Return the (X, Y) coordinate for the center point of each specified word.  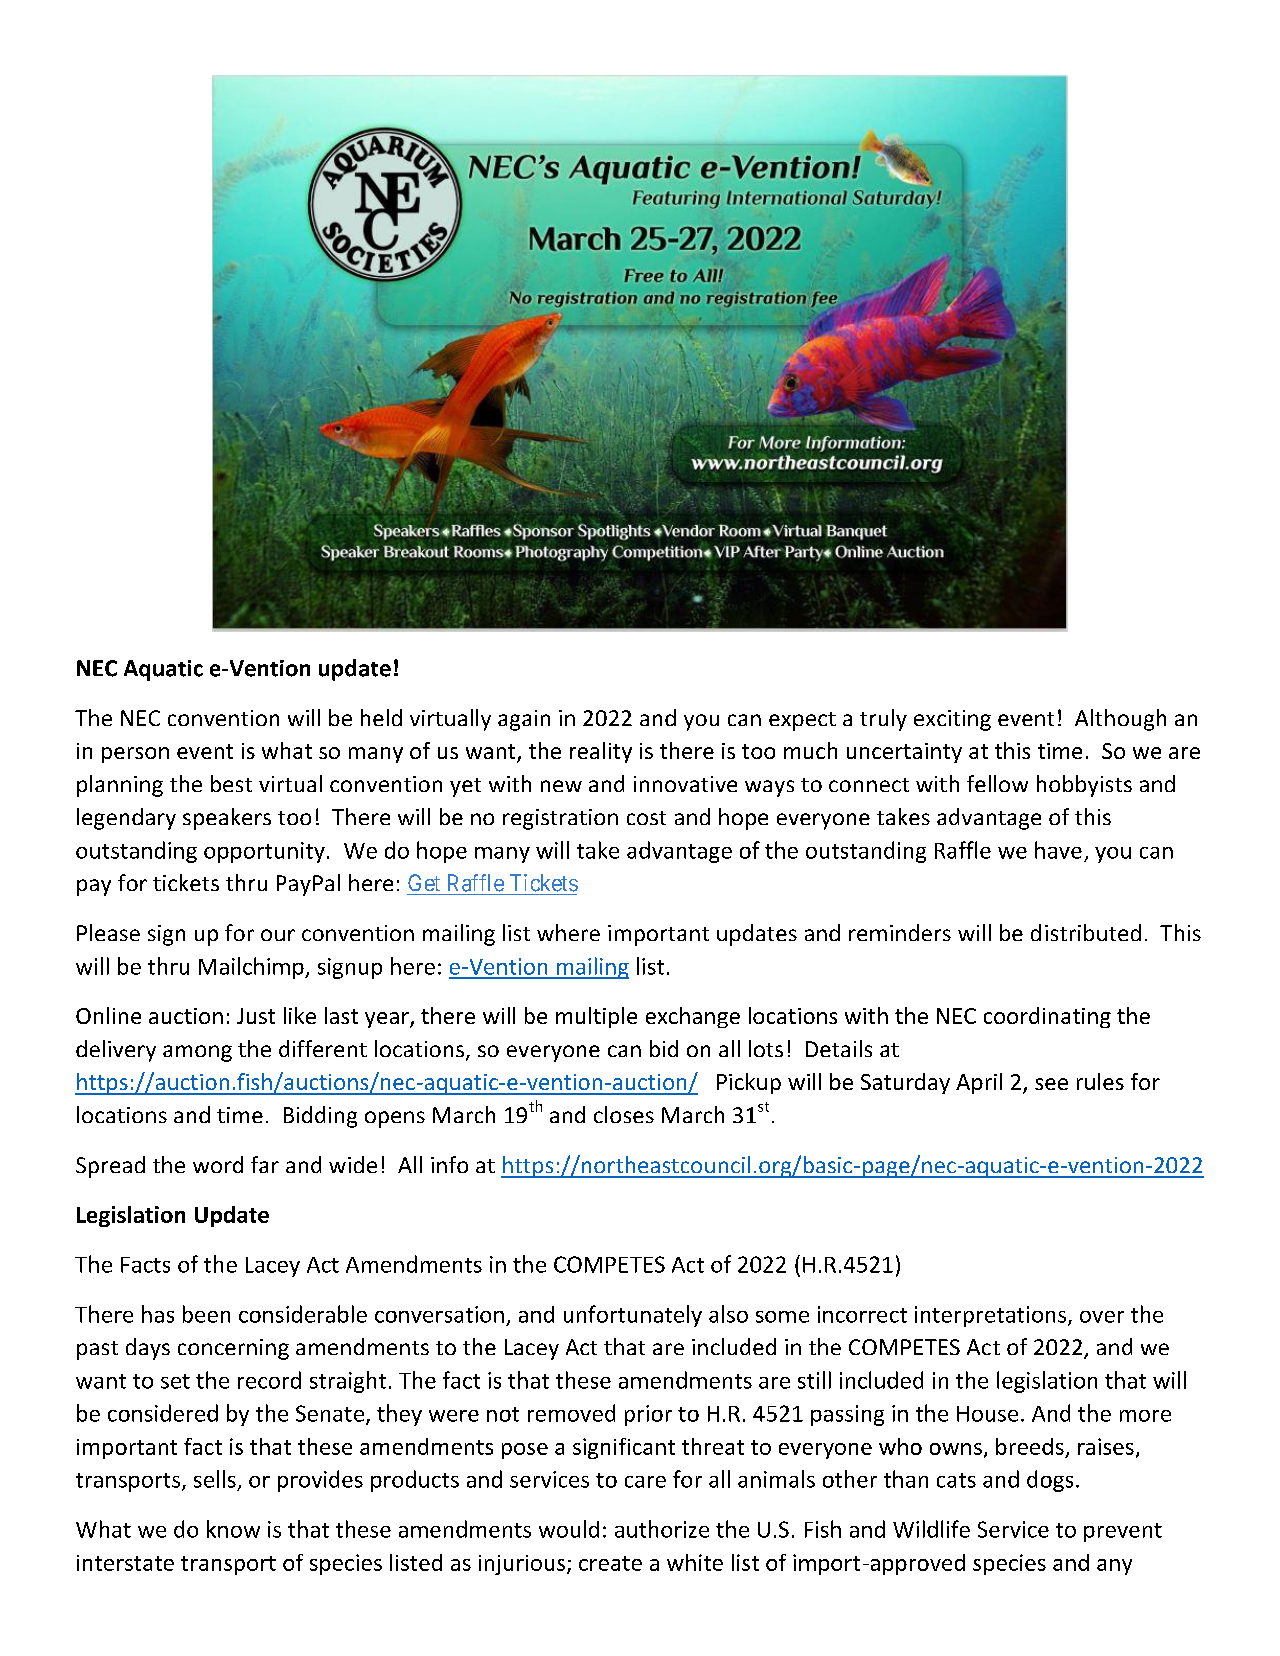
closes (624, 1114)
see (1051, 1084)
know (233, 1529)
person (135, 755)
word (218, 1164)
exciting (952, 720)
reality (601, 752)
